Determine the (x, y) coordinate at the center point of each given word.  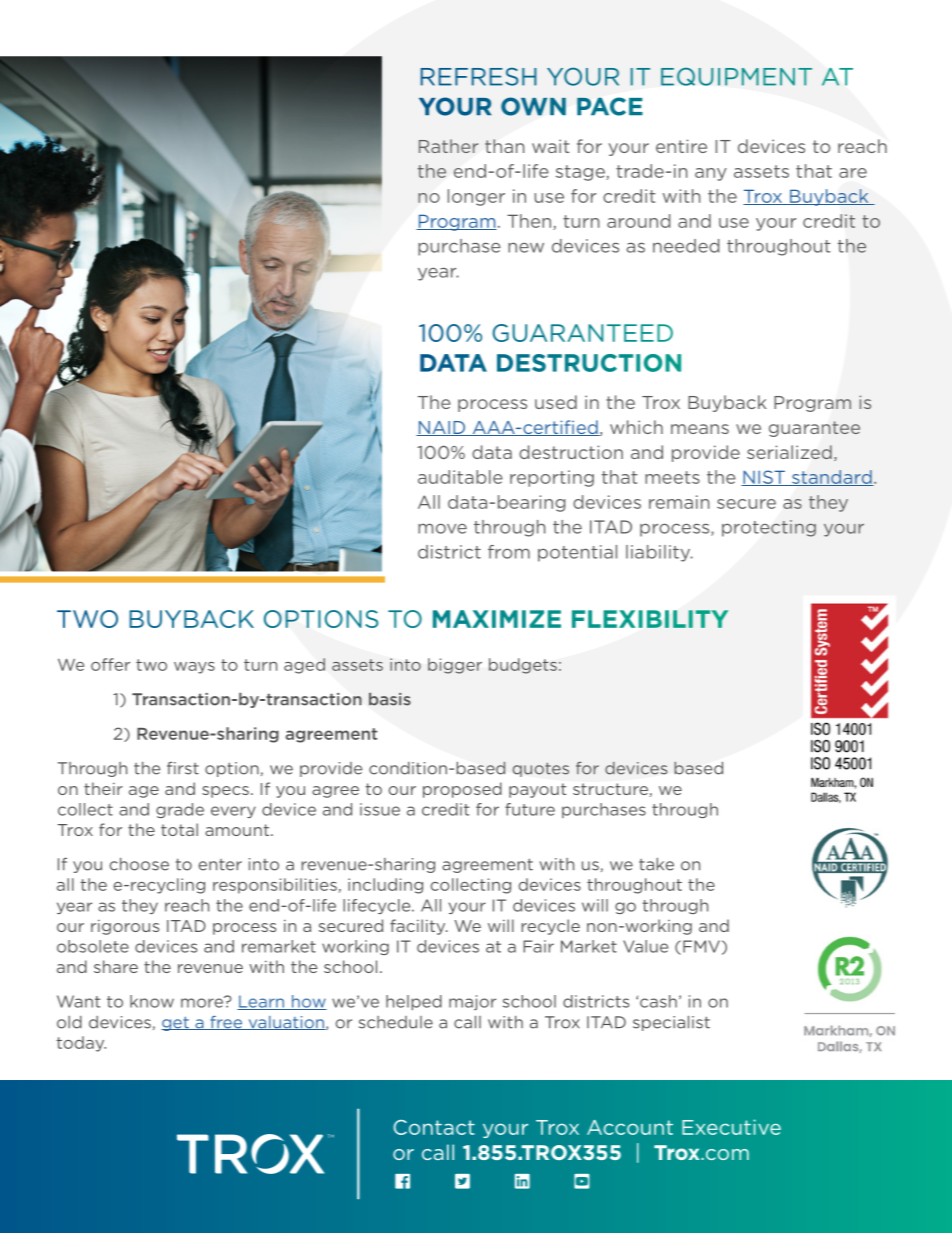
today (81, 1044)
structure (610, 789)
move (442, 528)
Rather (448, 146)
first (183, 768)
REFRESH (479, 77)
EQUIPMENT (736, 76)
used (556, 402)
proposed (462, 790)
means (700, 429)
